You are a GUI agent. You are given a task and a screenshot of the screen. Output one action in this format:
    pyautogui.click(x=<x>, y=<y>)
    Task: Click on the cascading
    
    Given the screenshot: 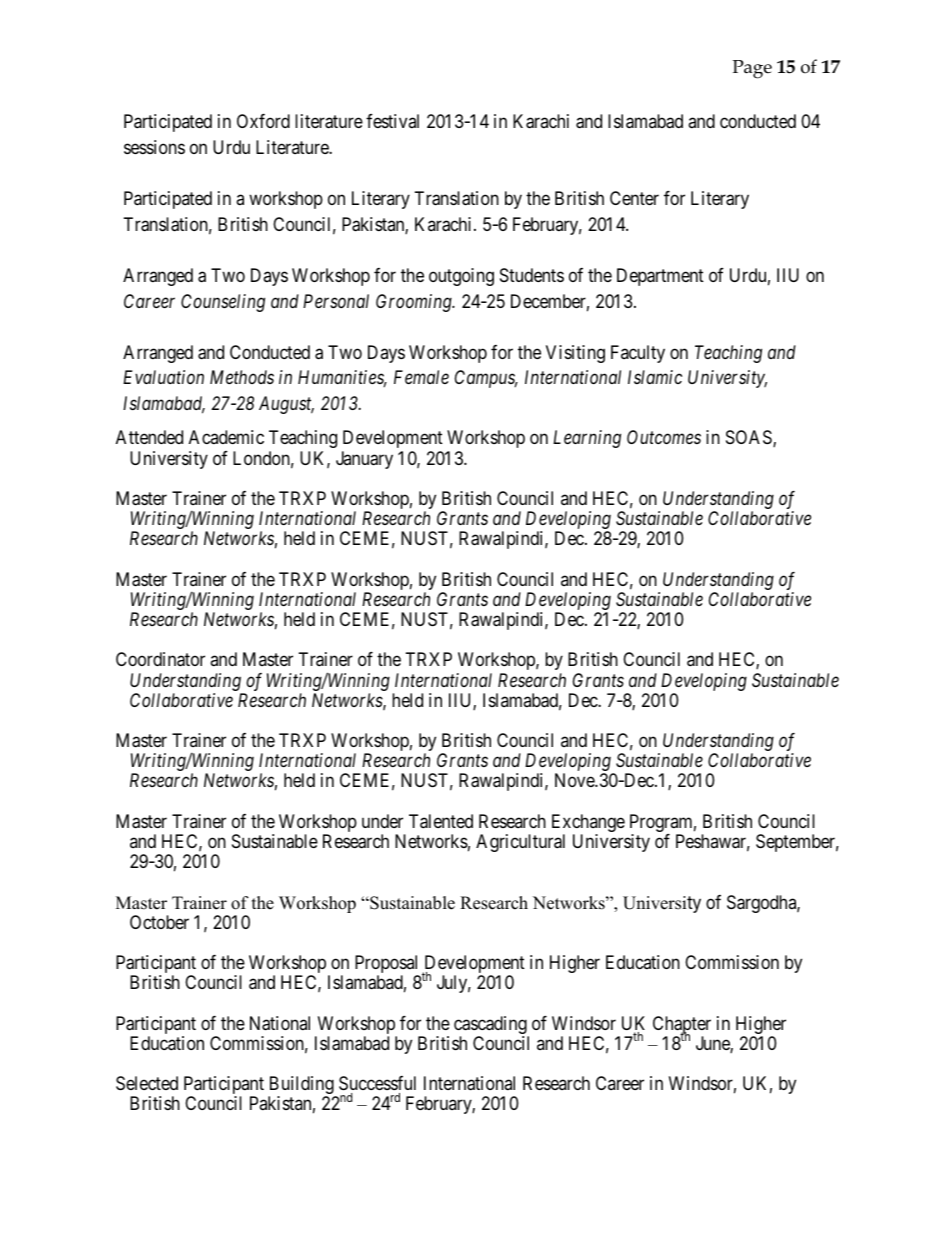 What is the action you would take?
    pyautogui.click(x=491, y=1026)
